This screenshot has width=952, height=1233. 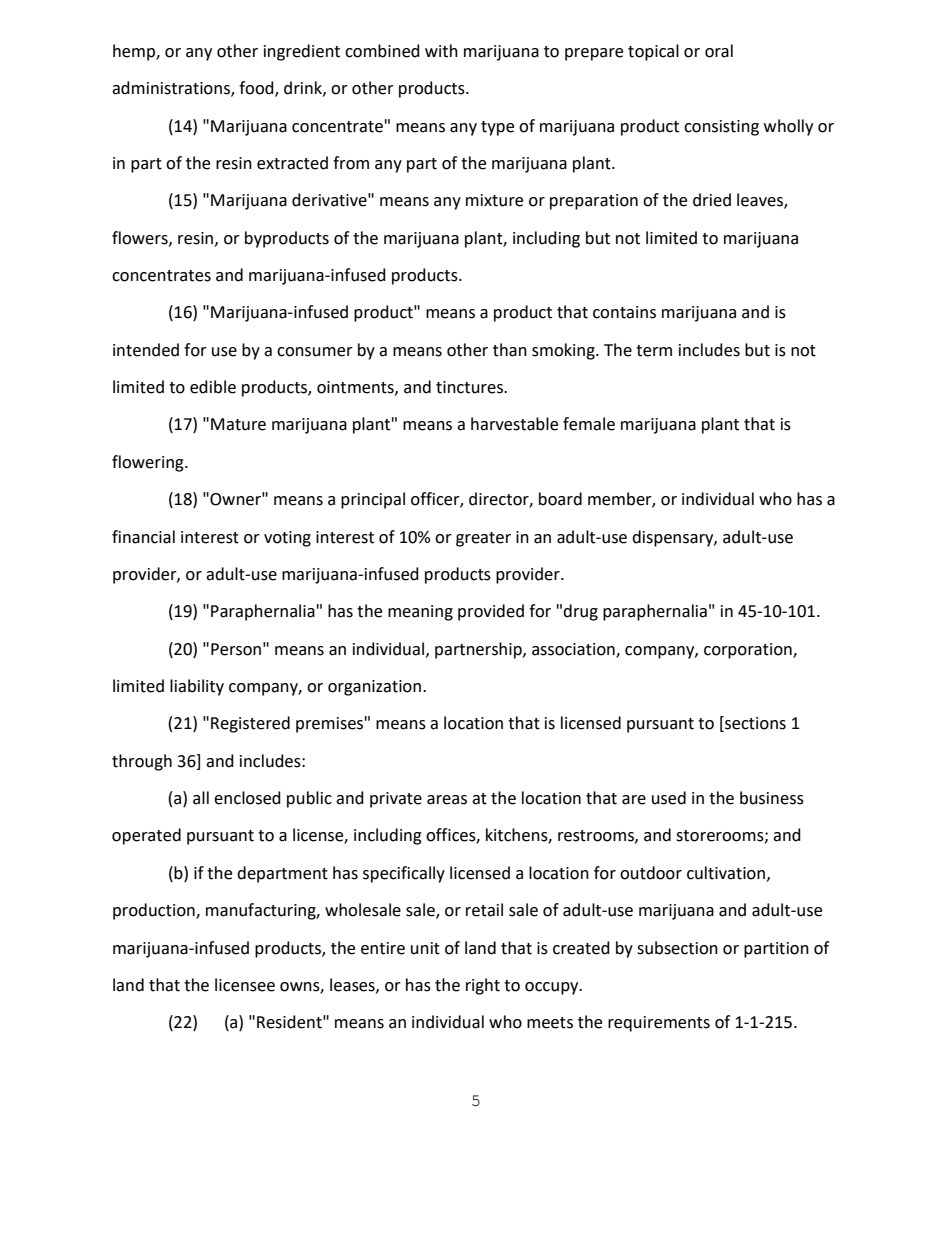 I want to click on organization, so click(x=374, y=688).
